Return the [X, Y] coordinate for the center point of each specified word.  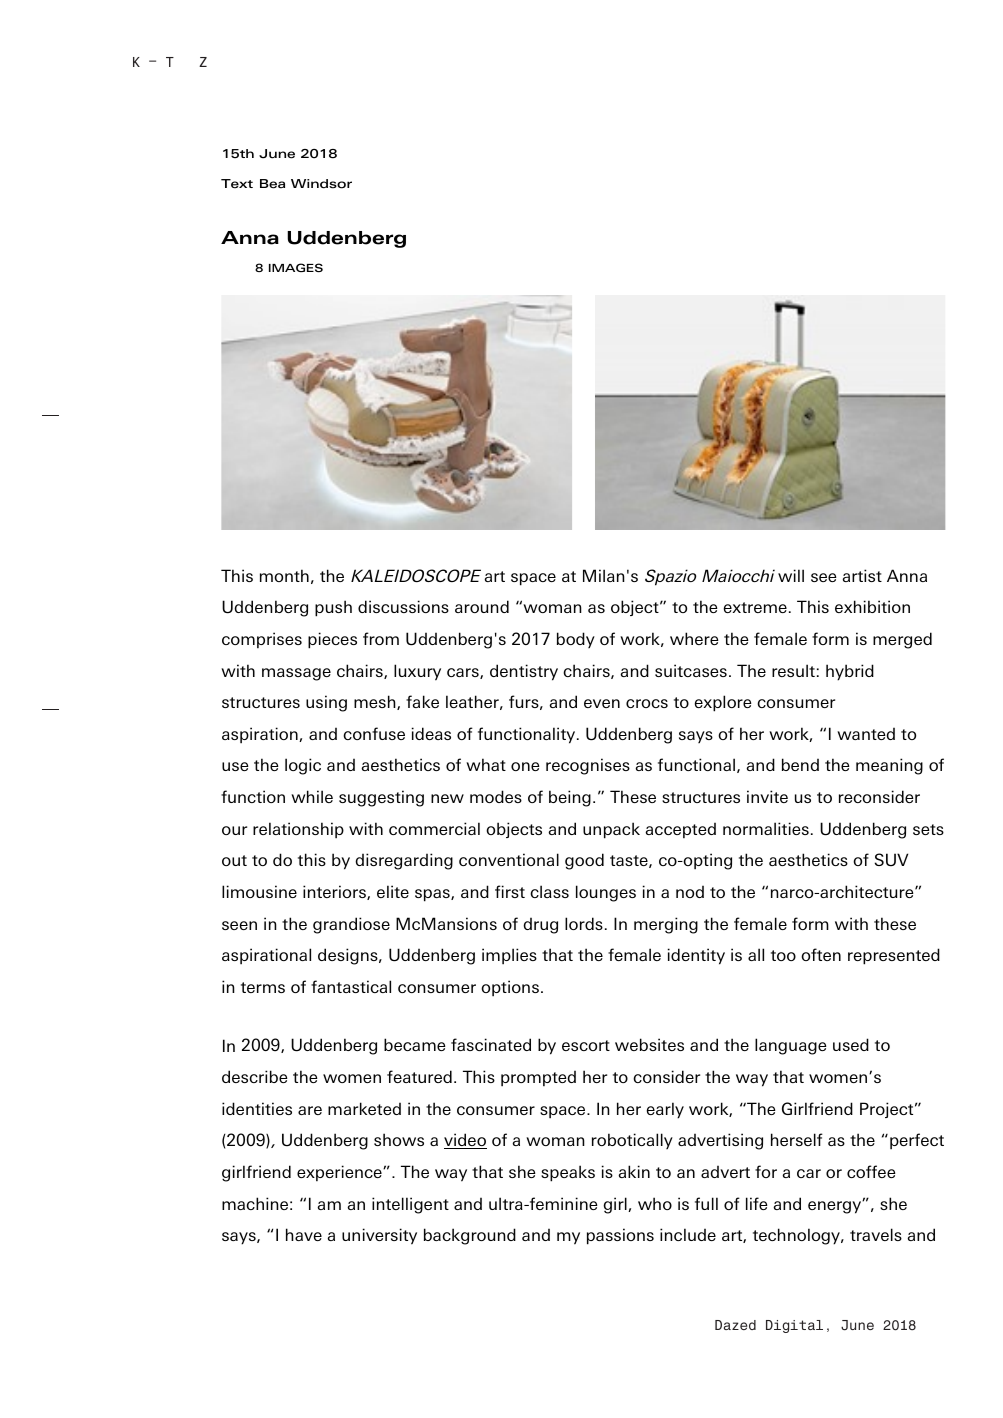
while [312, 796]
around [482, 606]
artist [862, 575]
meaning [889, 766]
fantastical [351, 986]
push [333, 608]
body [576, 640]
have [304, 1234]
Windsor [321, 184]
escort [586, 1045]
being [570, 798]
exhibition [872, 606]
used [851, 1044]
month [284, 575]
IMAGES [296, 267]
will [791, 575]
